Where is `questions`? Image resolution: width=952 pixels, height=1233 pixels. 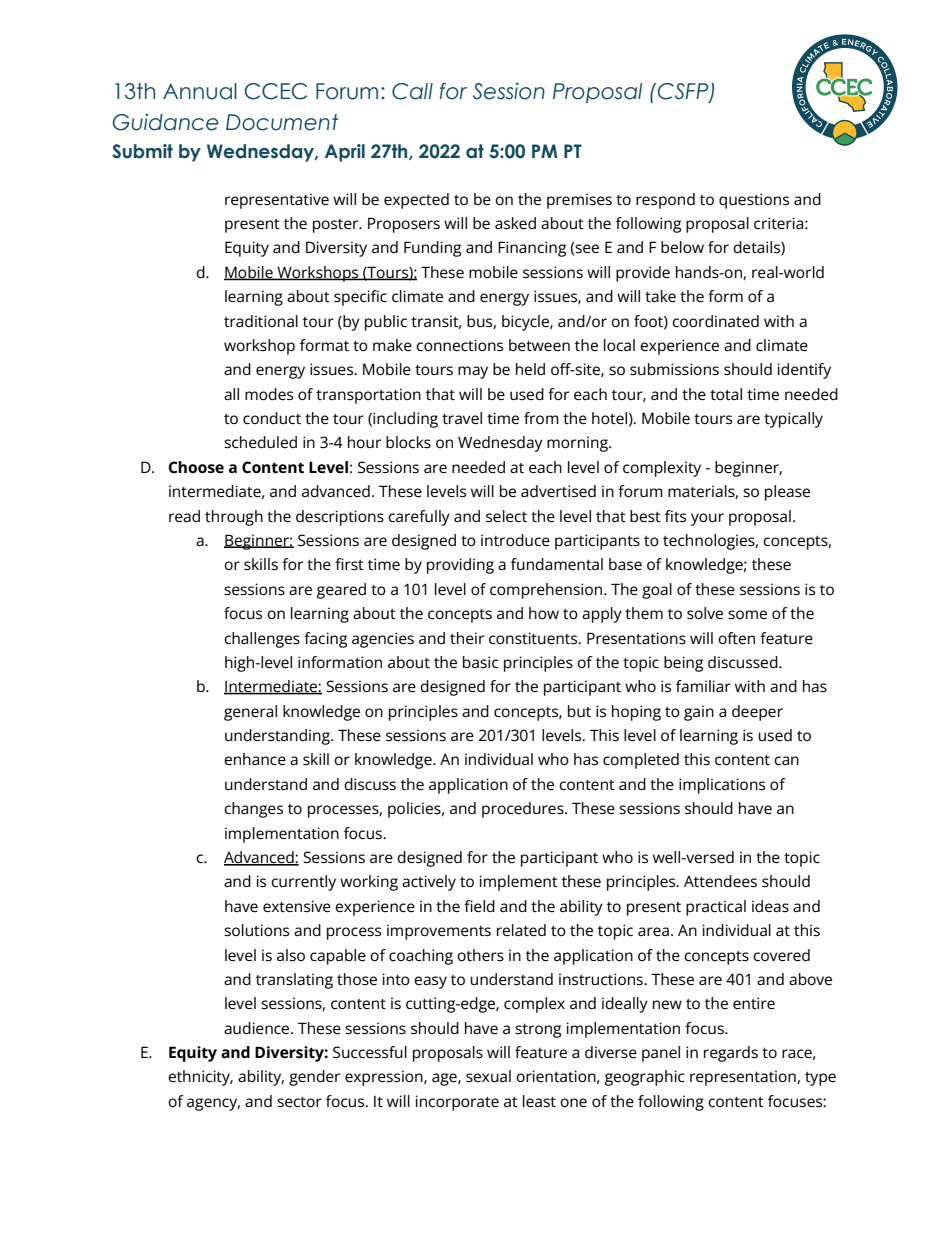 questions is located at coordinates (754, 201).
